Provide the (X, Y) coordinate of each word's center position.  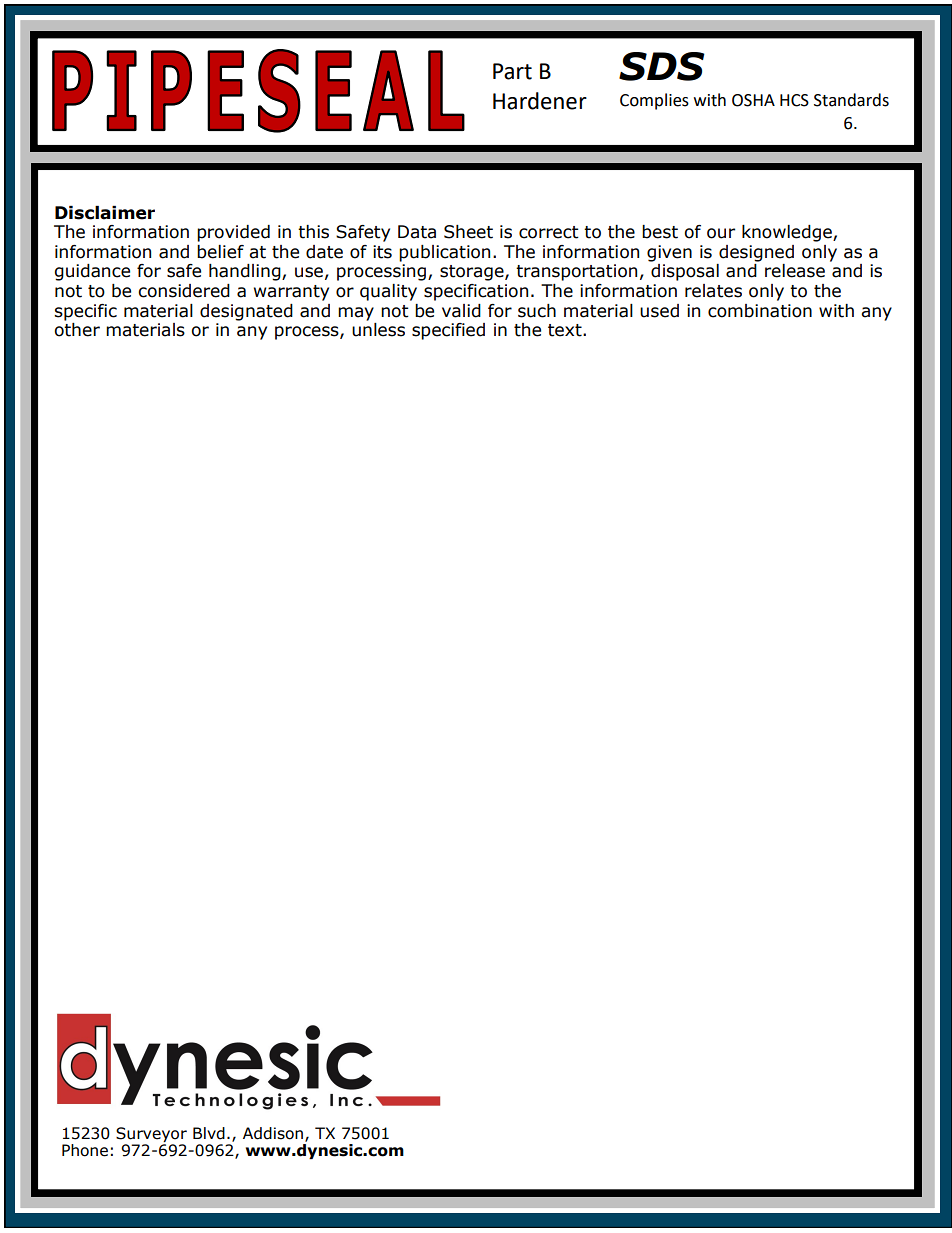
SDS (662, 66)
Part (512, 71)
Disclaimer (105, 213)
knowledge (788, 233)
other (77, 328)
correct (549, 232)
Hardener (540, 101)
